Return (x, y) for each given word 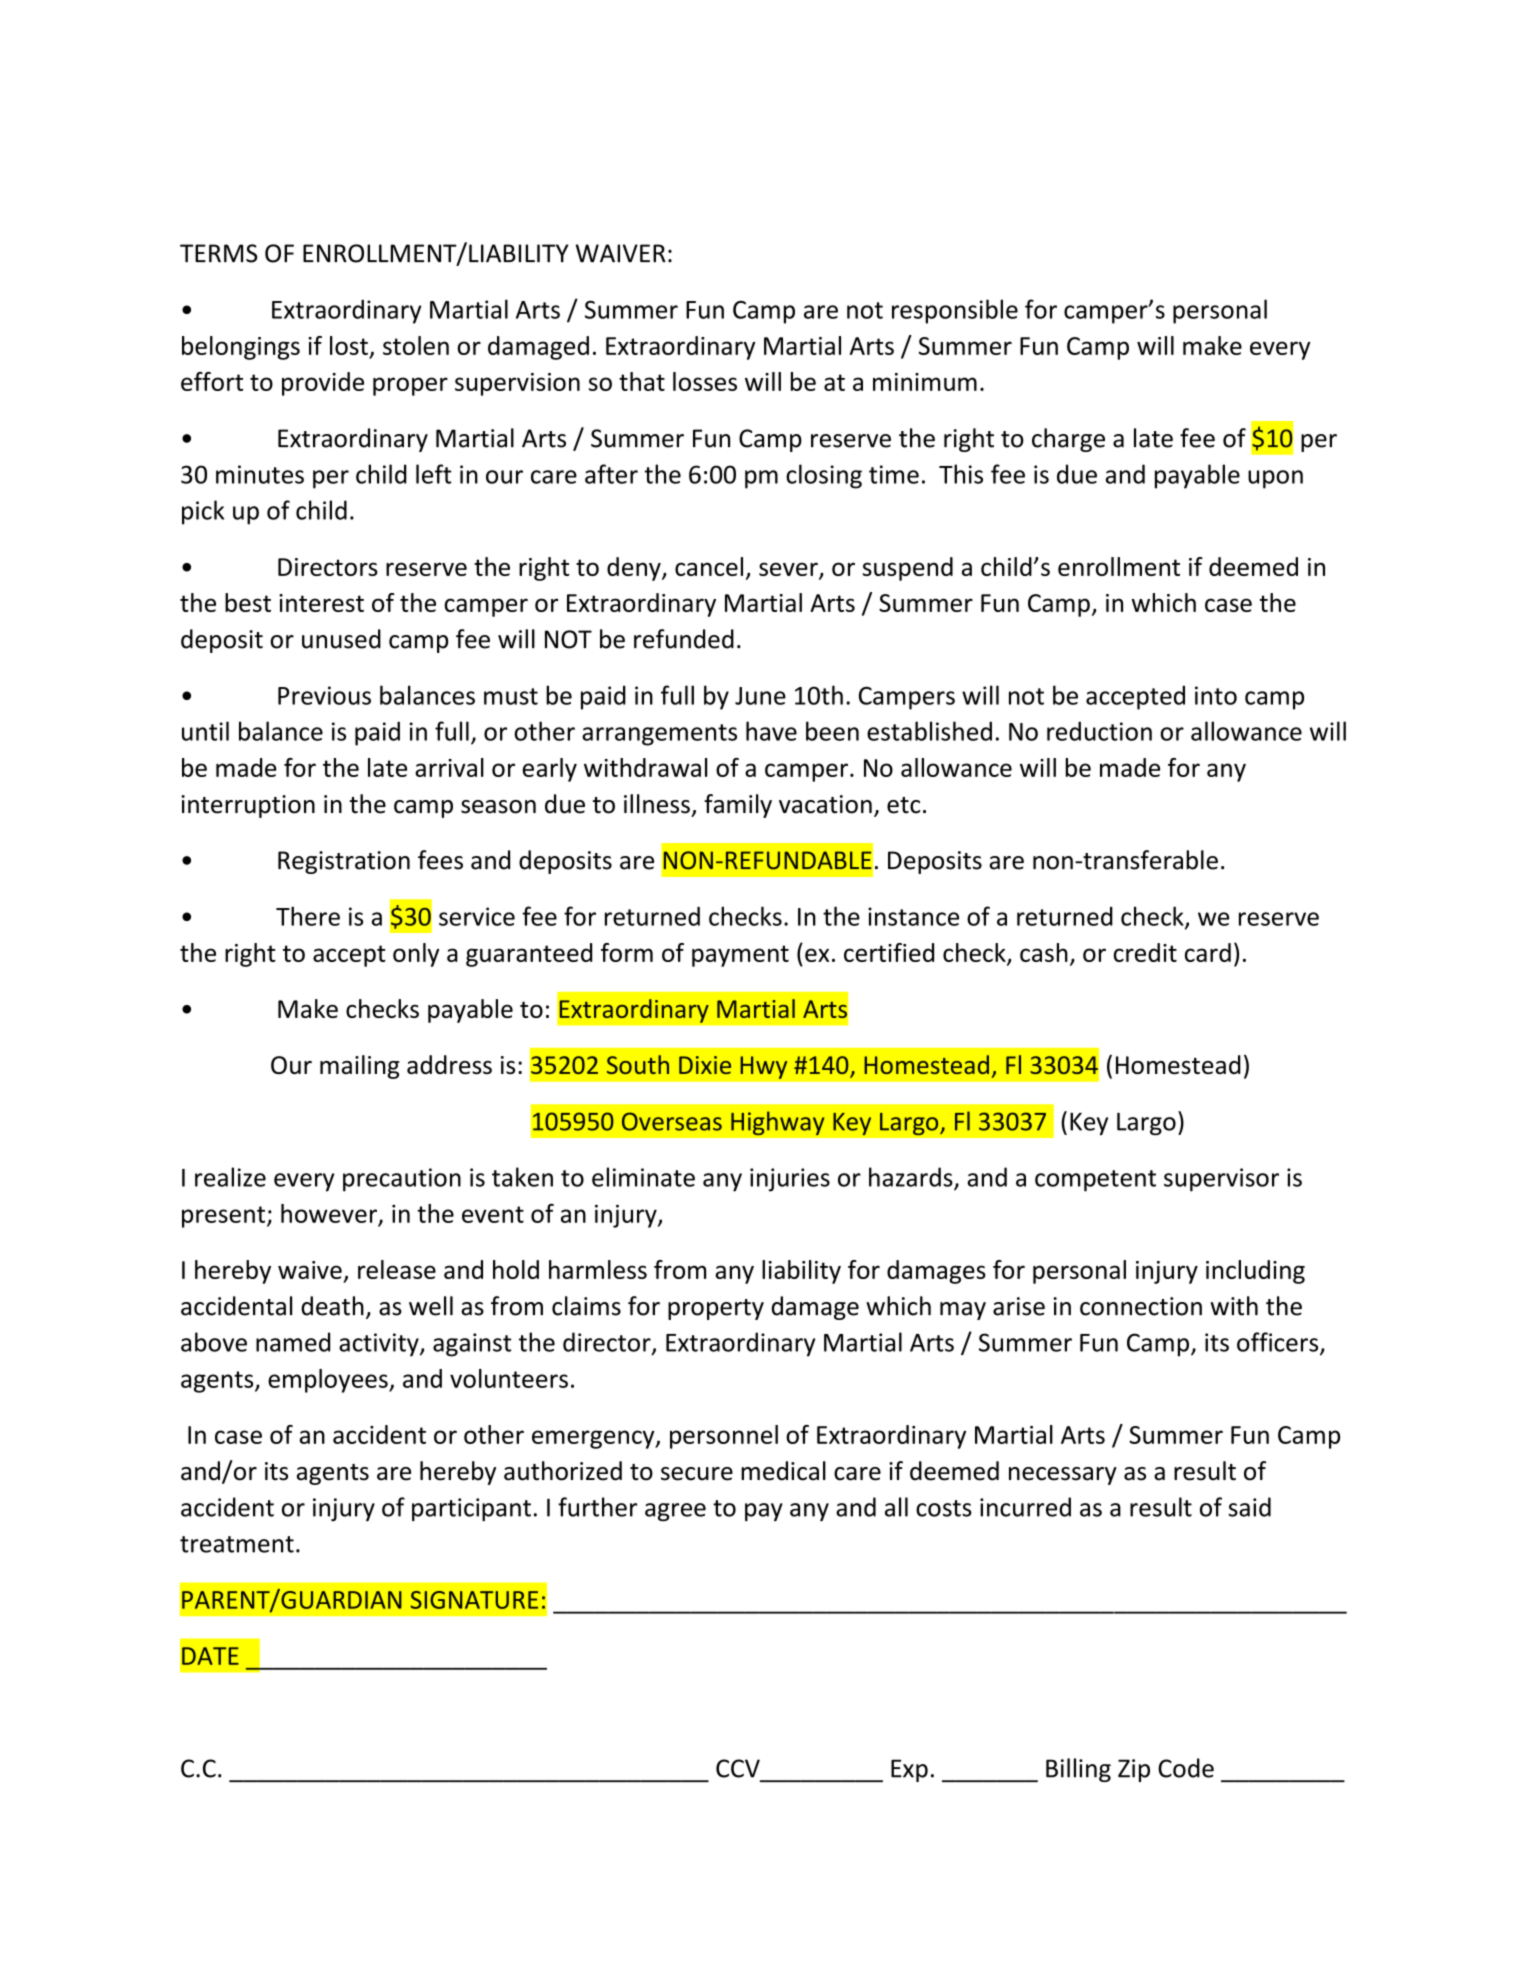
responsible (955, 311)
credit (1145, 952)
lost (349, 345)
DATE (210, 1656)
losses (705, 381)
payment (740, 956)
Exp (909, 1770)
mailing (359, 1067)
